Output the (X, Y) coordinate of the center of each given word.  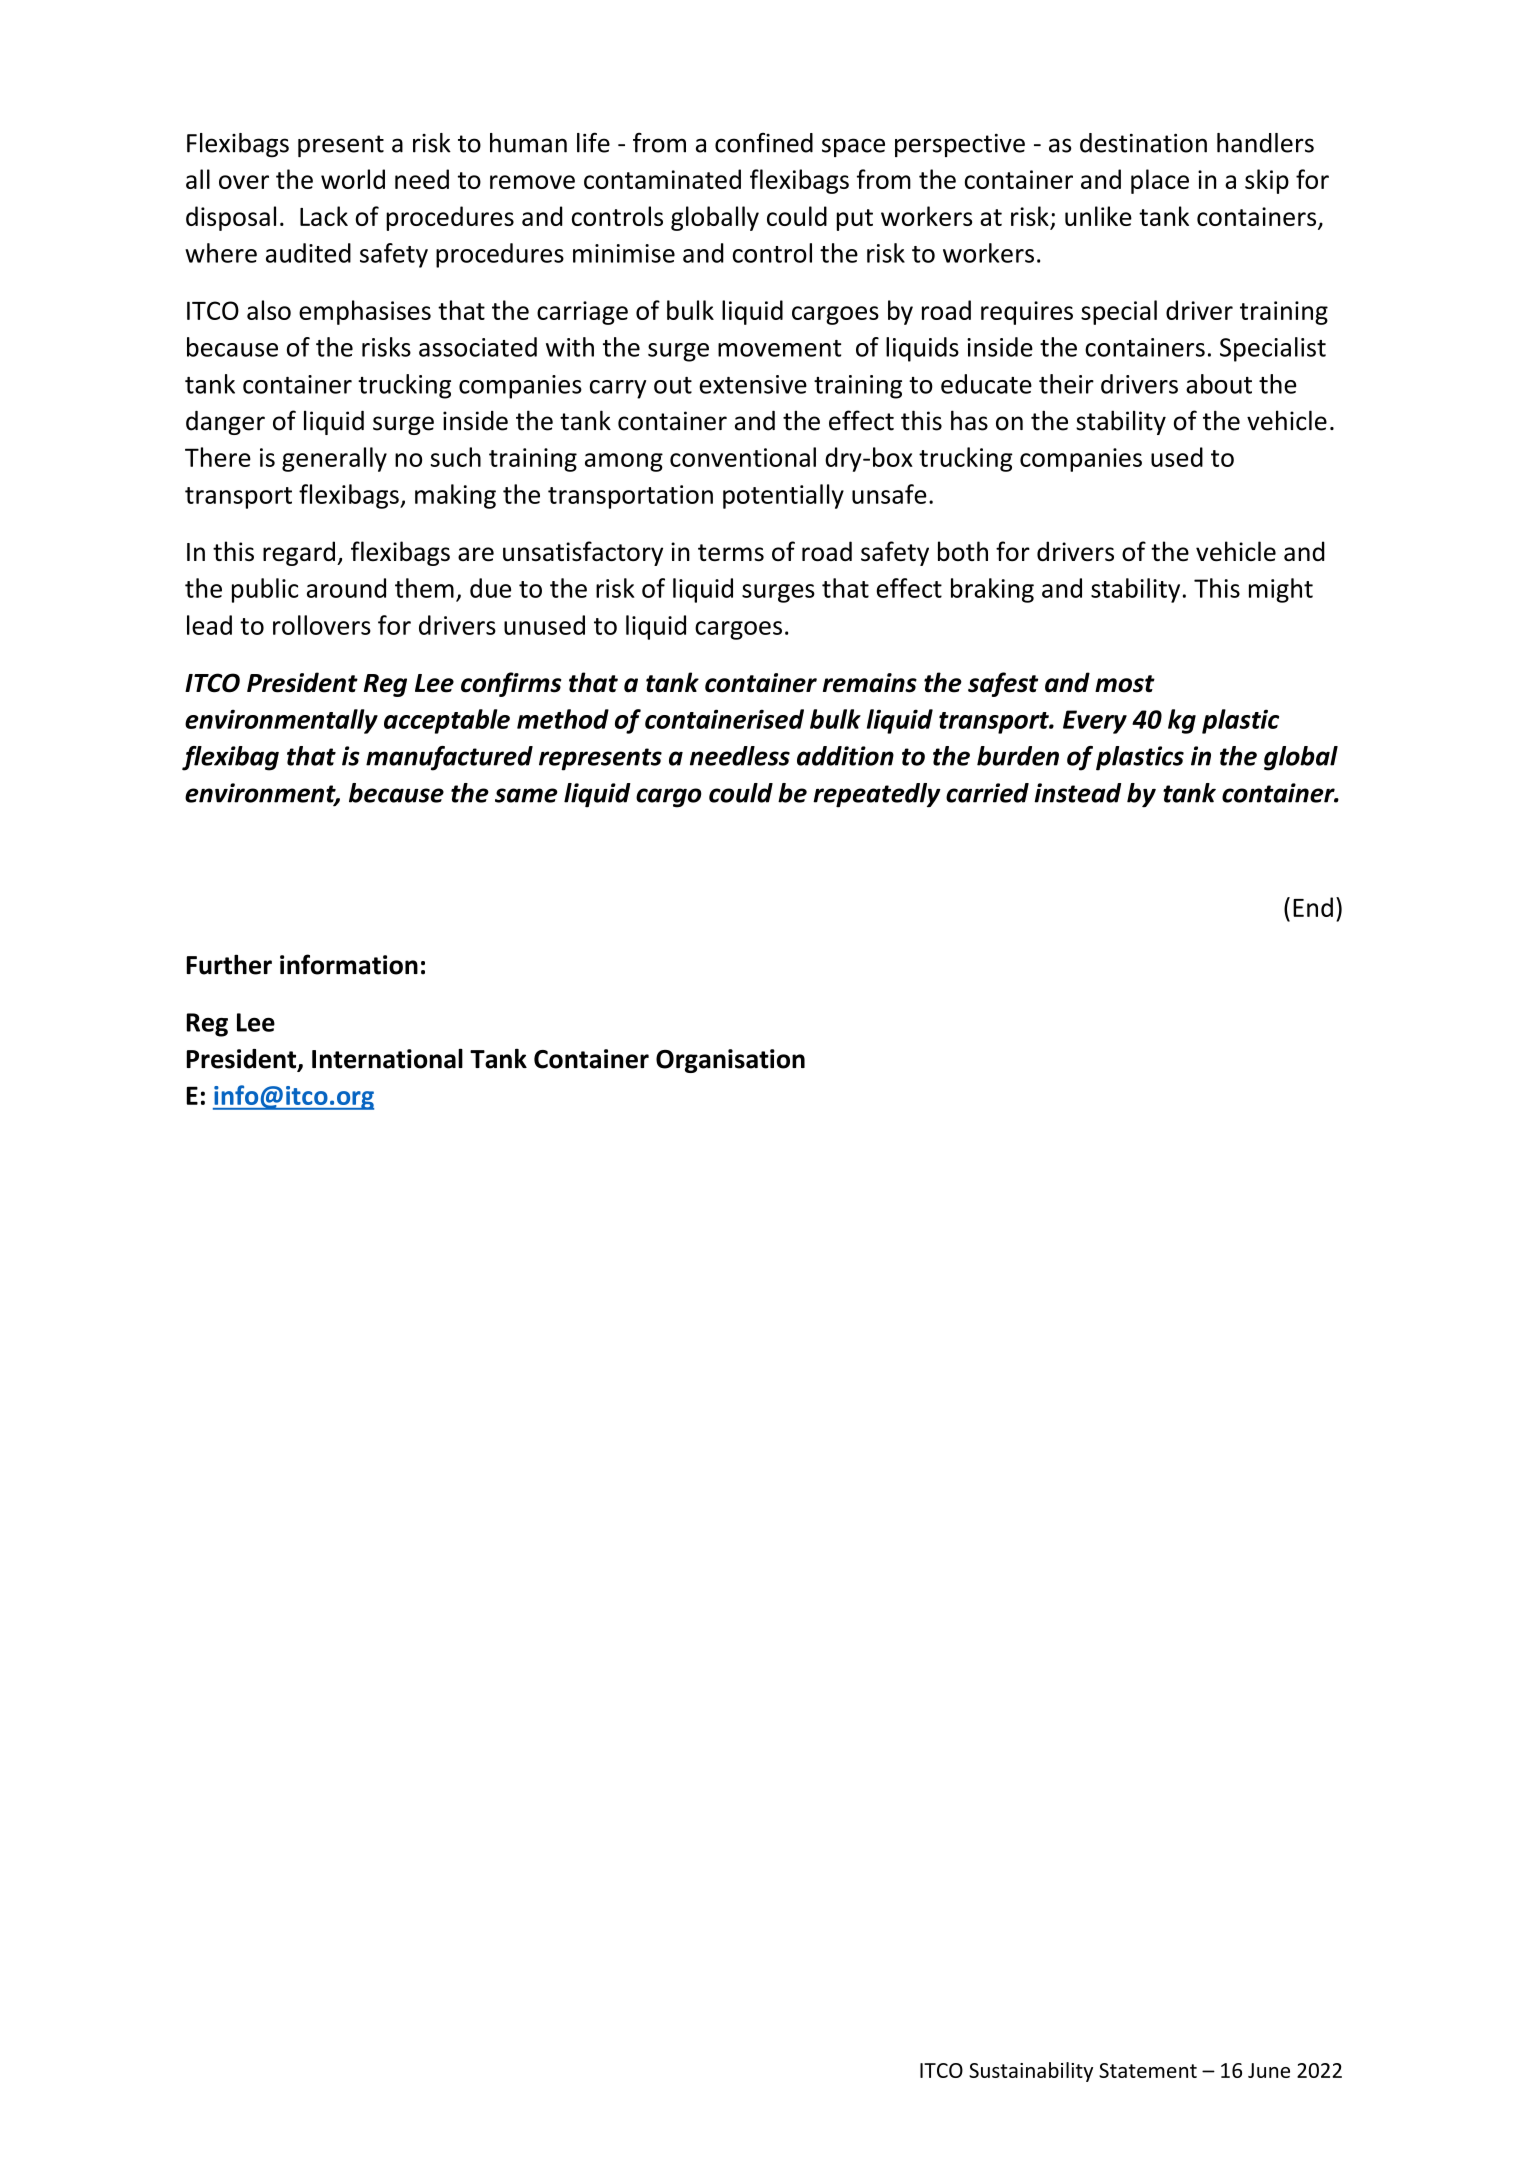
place (1160, 181)
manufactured (449, 758)
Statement (1148, 2070)
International (387, 1058)
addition (845, 756)
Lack (324, 216)
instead (1077, 793)
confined (764, 142)
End (1313, 907)
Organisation (730, 1061)
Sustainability (1031, 2072)
